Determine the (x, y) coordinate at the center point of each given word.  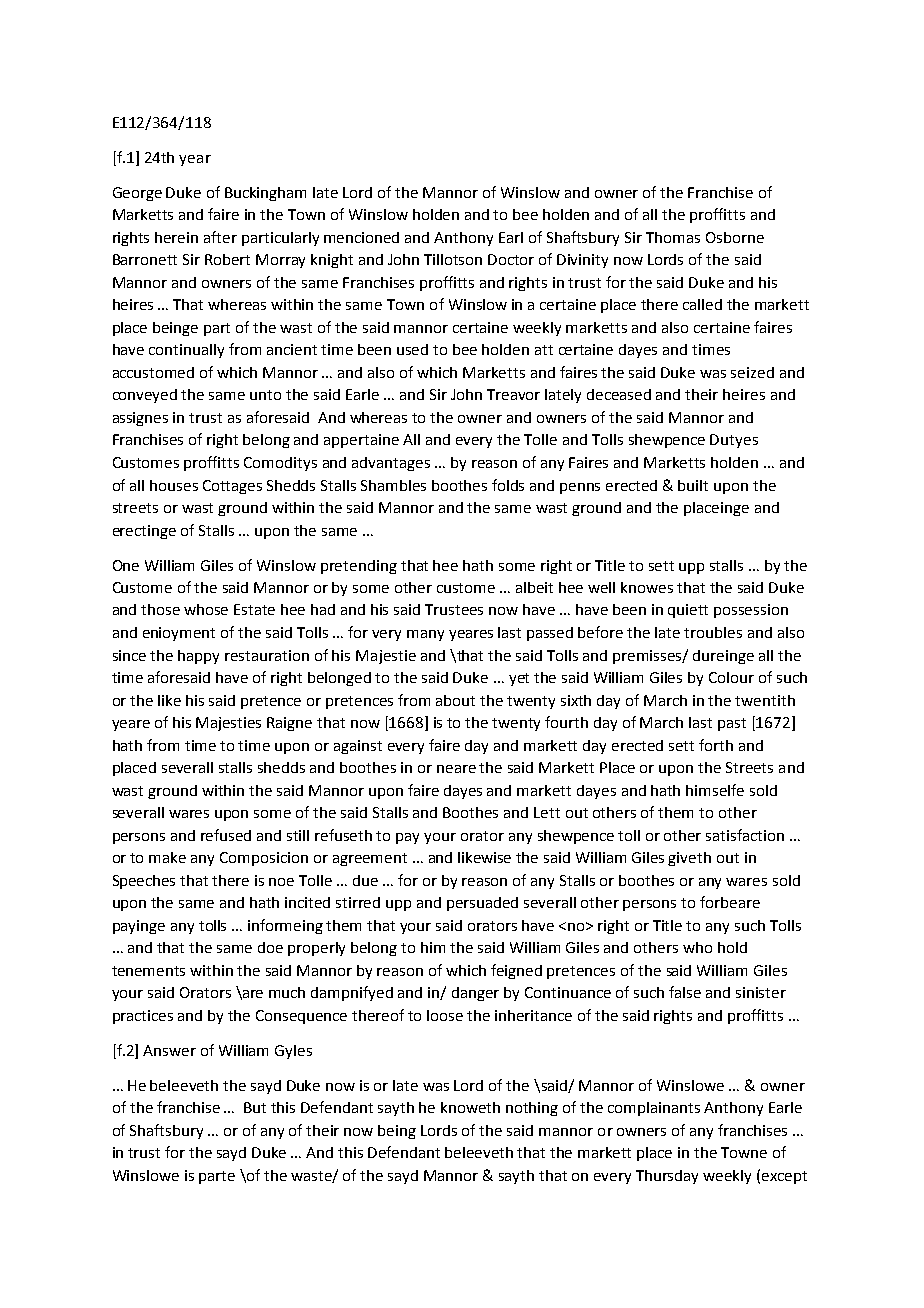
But (255, 1107)
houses (174, 485)
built (693, 485)
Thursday (667, 1177)
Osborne (735, 237)
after (220, 237)
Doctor (511, 259)
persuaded (482, 904)
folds (508, 485)
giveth (689, 859)
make (167, 857)
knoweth (470, 1107)
